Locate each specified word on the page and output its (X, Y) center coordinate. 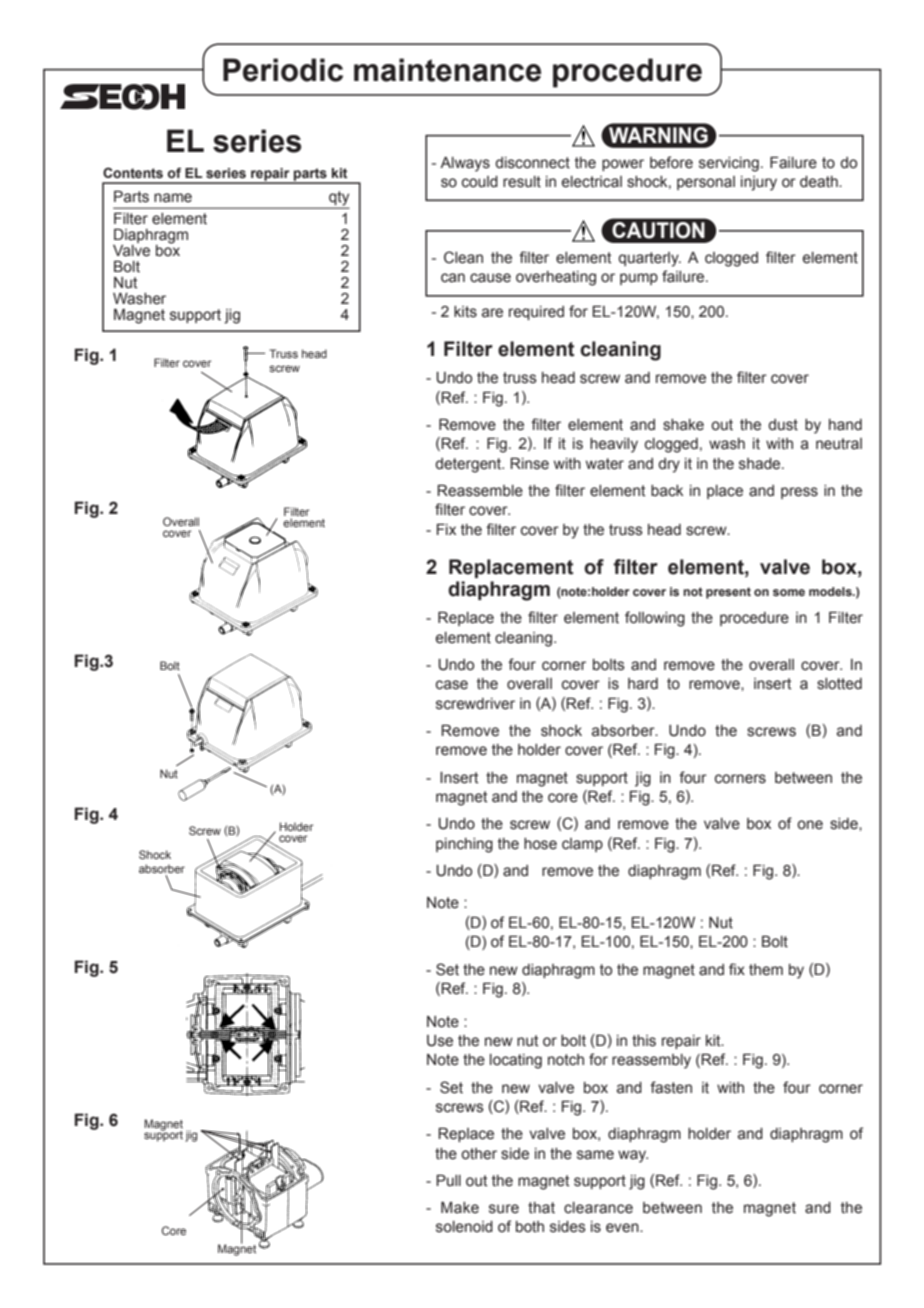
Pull (448, 1181)
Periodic (283, 70)
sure (504, 1209)
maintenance (447, 70)
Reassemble (480, 491)
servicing (729, 164)
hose (540, 844)
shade (761, 464)
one (810, 825)
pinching (464, 845)
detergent (469, 465)
